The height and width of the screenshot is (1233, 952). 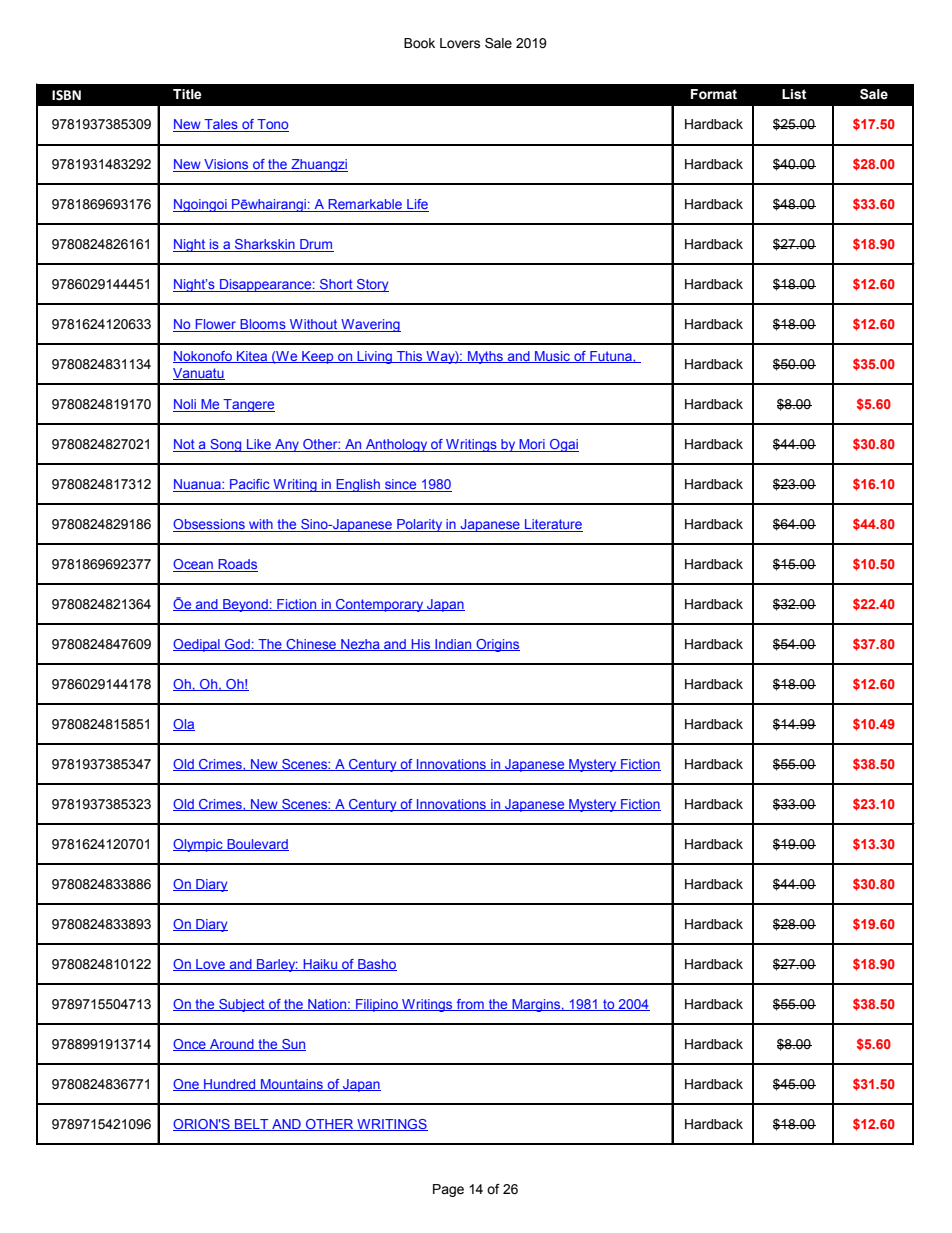 What do you see at coordinates (187, 1085) in the screenshot?
I see `One` at bounding box center [187, 1085].
